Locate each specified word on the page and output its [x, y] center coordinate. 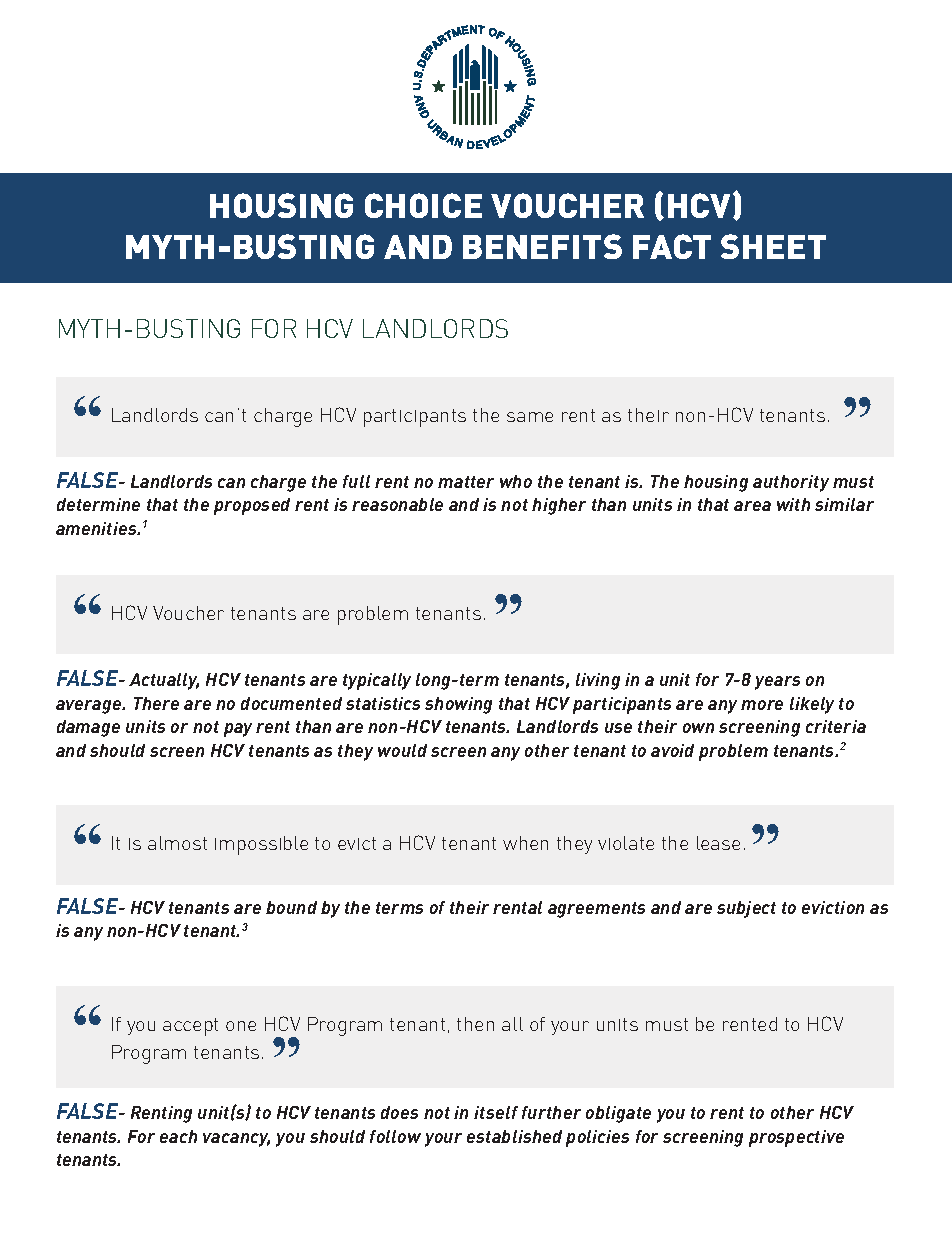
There [156, 703]
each [178, 1136]
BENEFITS [542, 246]
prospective [796, 1138]
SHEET [773, 246]
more [762, 705]
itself [496, 1112]
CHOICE [423, 205]
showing [458, 705]
